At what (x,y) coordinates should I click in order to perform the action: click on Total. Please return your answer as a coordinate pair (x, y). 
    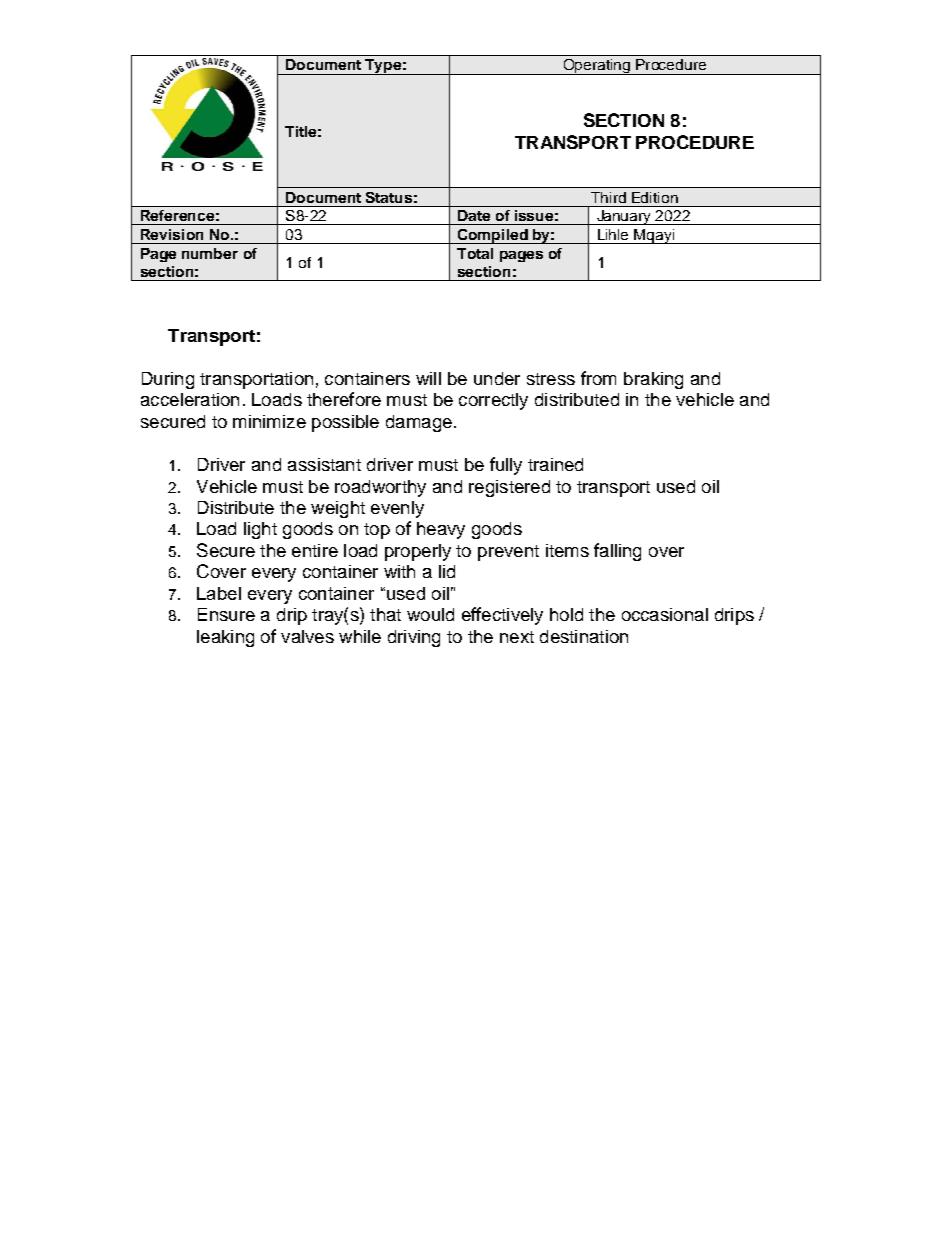
    Looking at the image, I should click on (475, 253).
